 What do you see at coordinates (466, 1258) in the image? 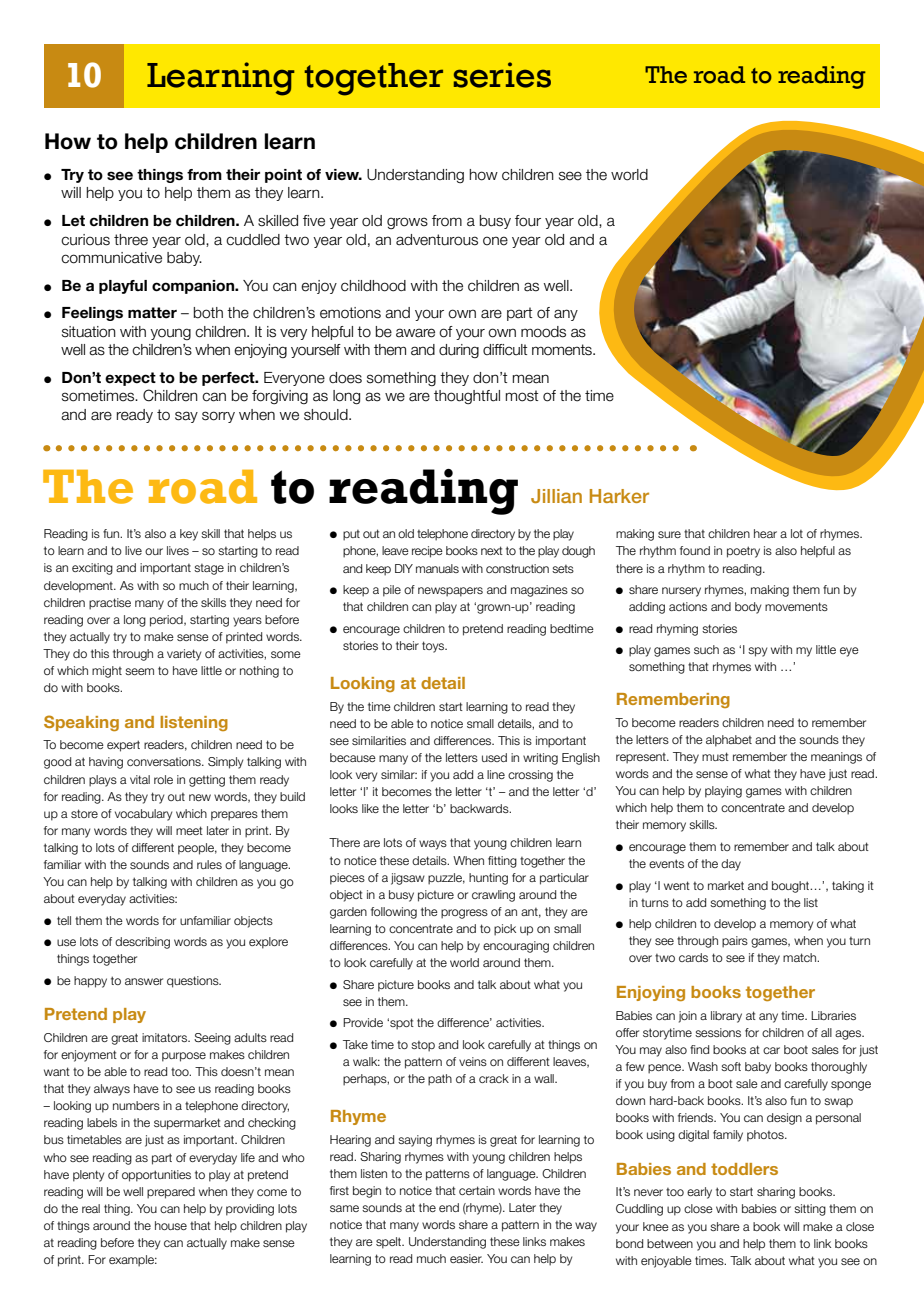
I see `easier` at bounding box center [466, 1258].
